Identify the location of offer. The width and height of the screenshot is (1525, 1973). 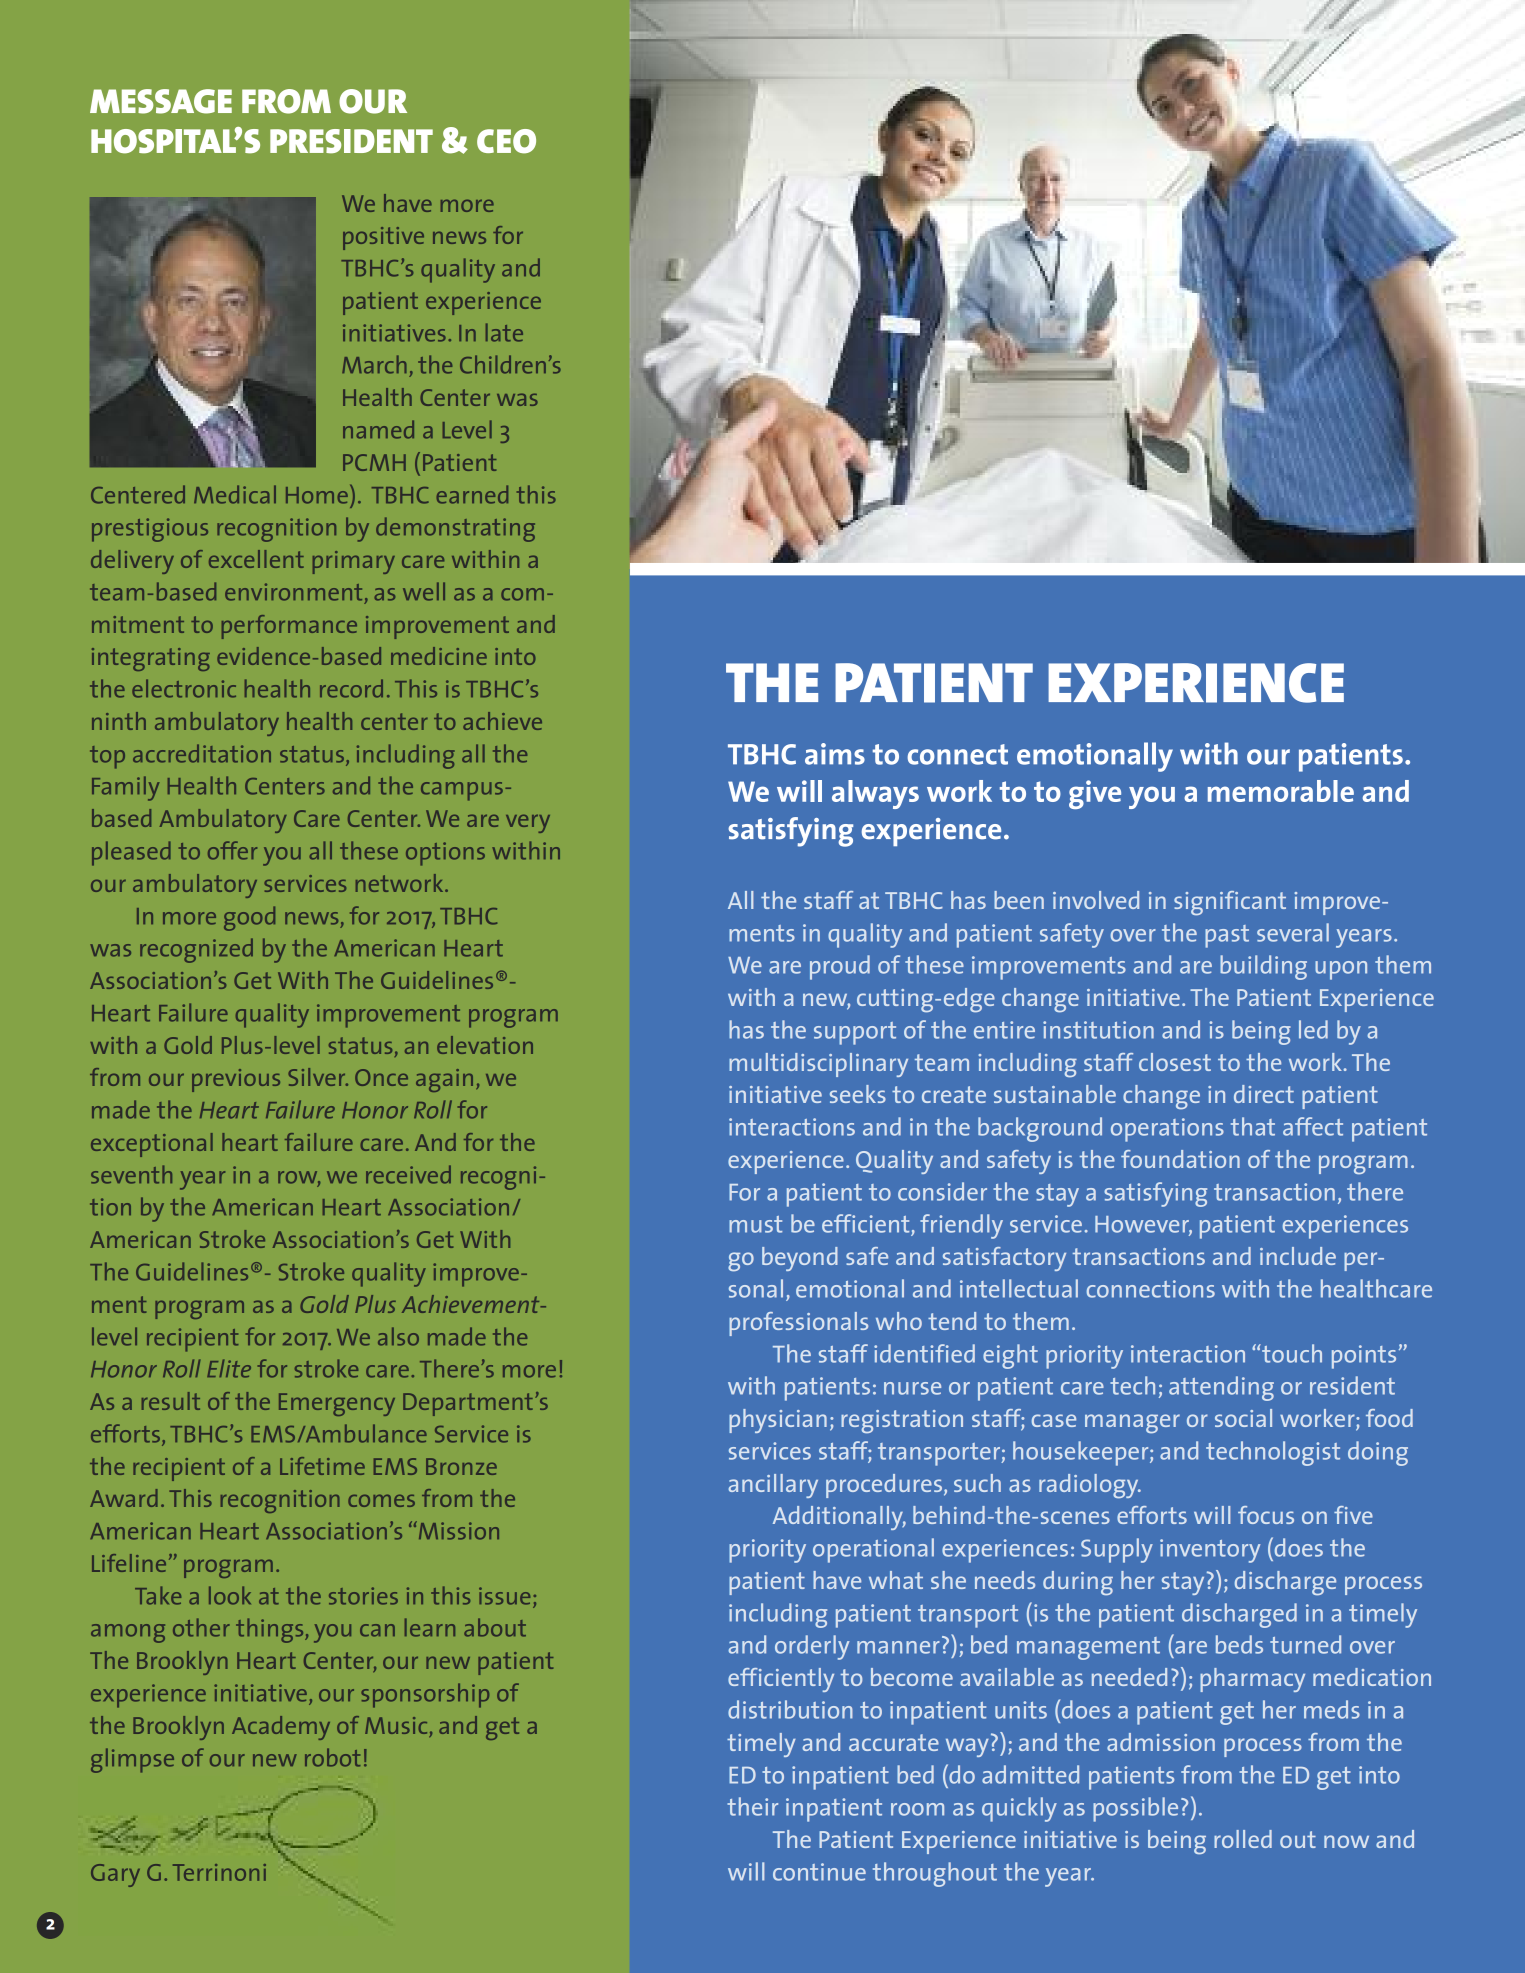
(232, 850).
